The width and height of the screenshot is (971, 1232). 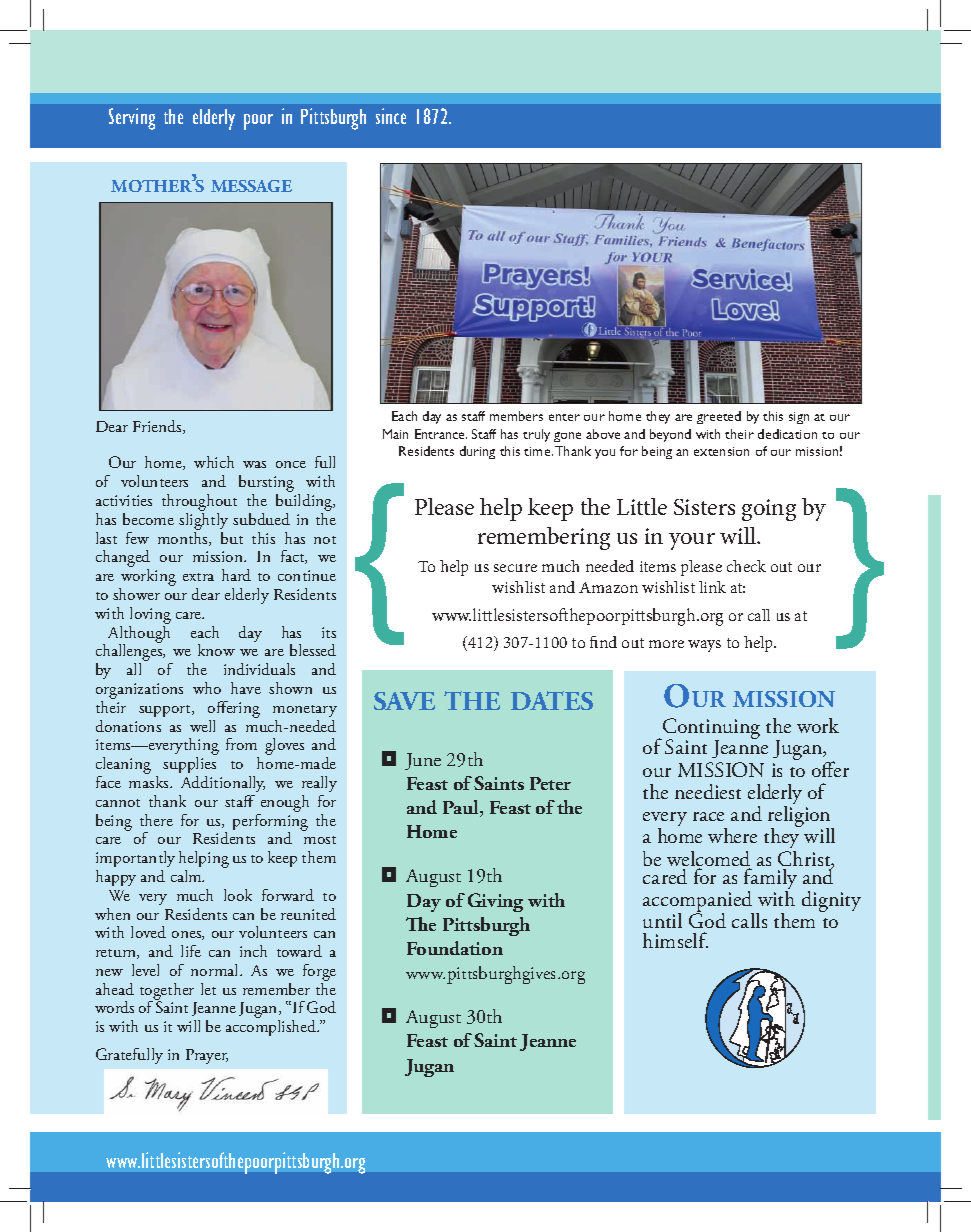 I want to click on check, so click(x=746, y=566).
